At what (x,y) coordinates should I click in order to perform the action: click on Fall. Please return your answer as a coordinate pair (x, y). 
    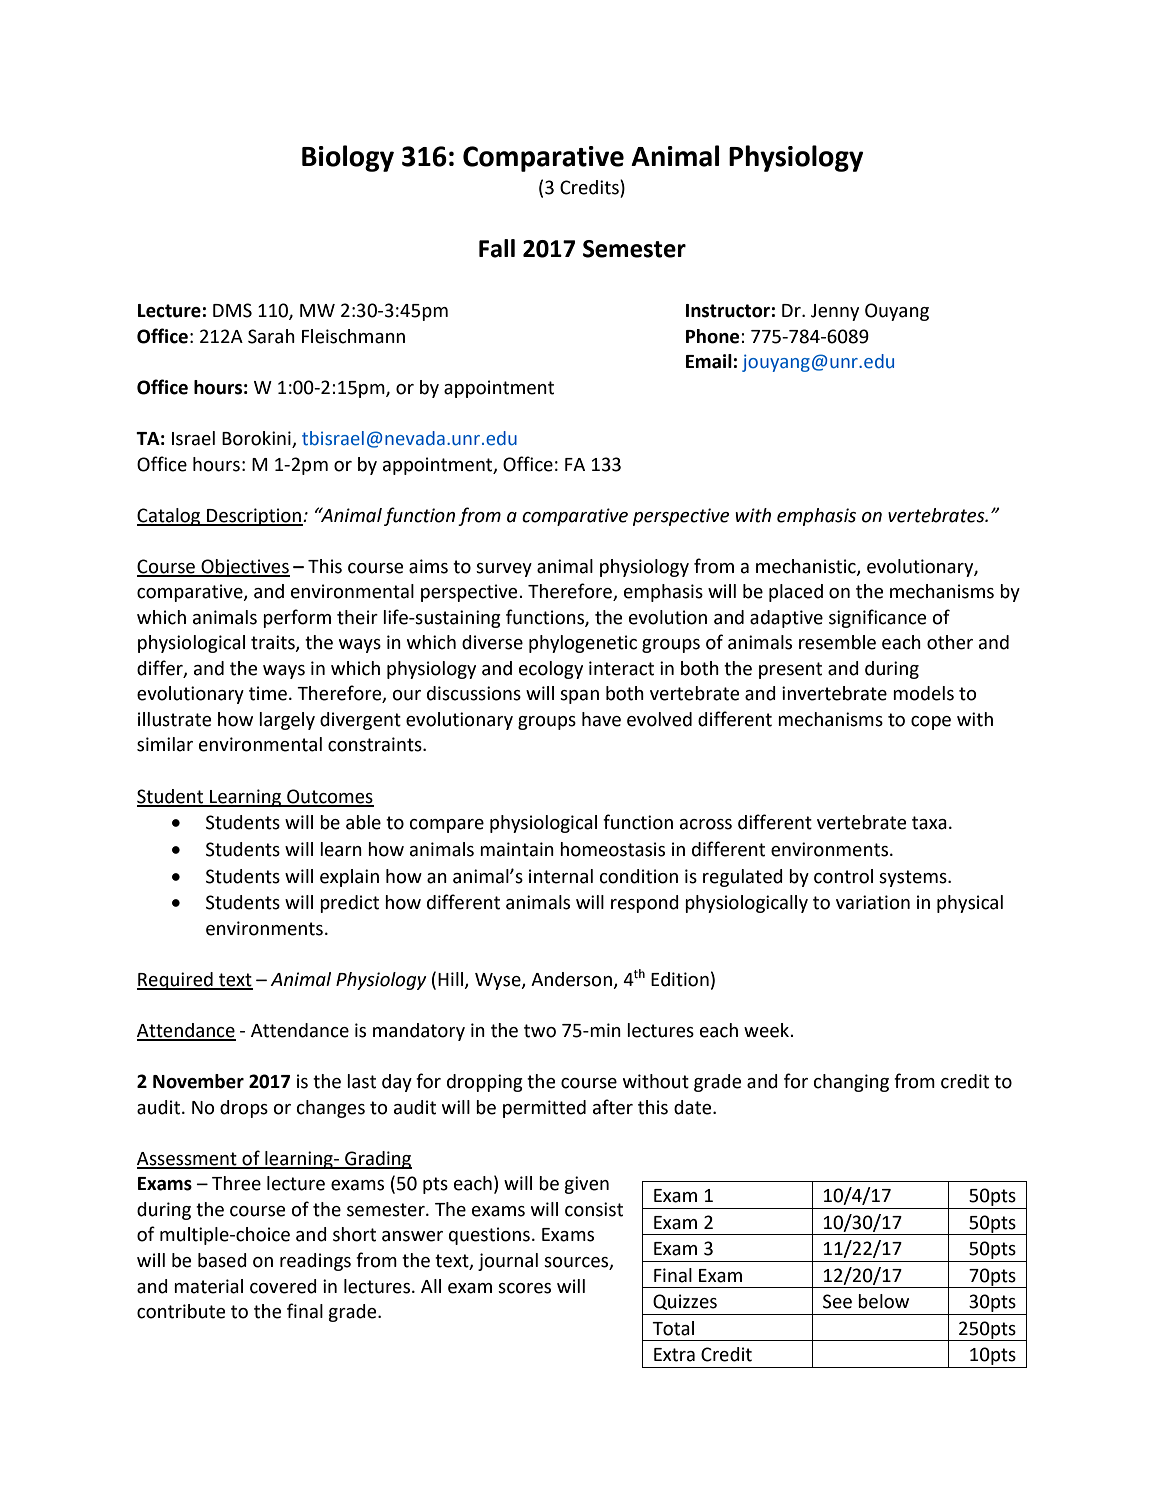
    Looking at the image, I should click on (497, 248).
